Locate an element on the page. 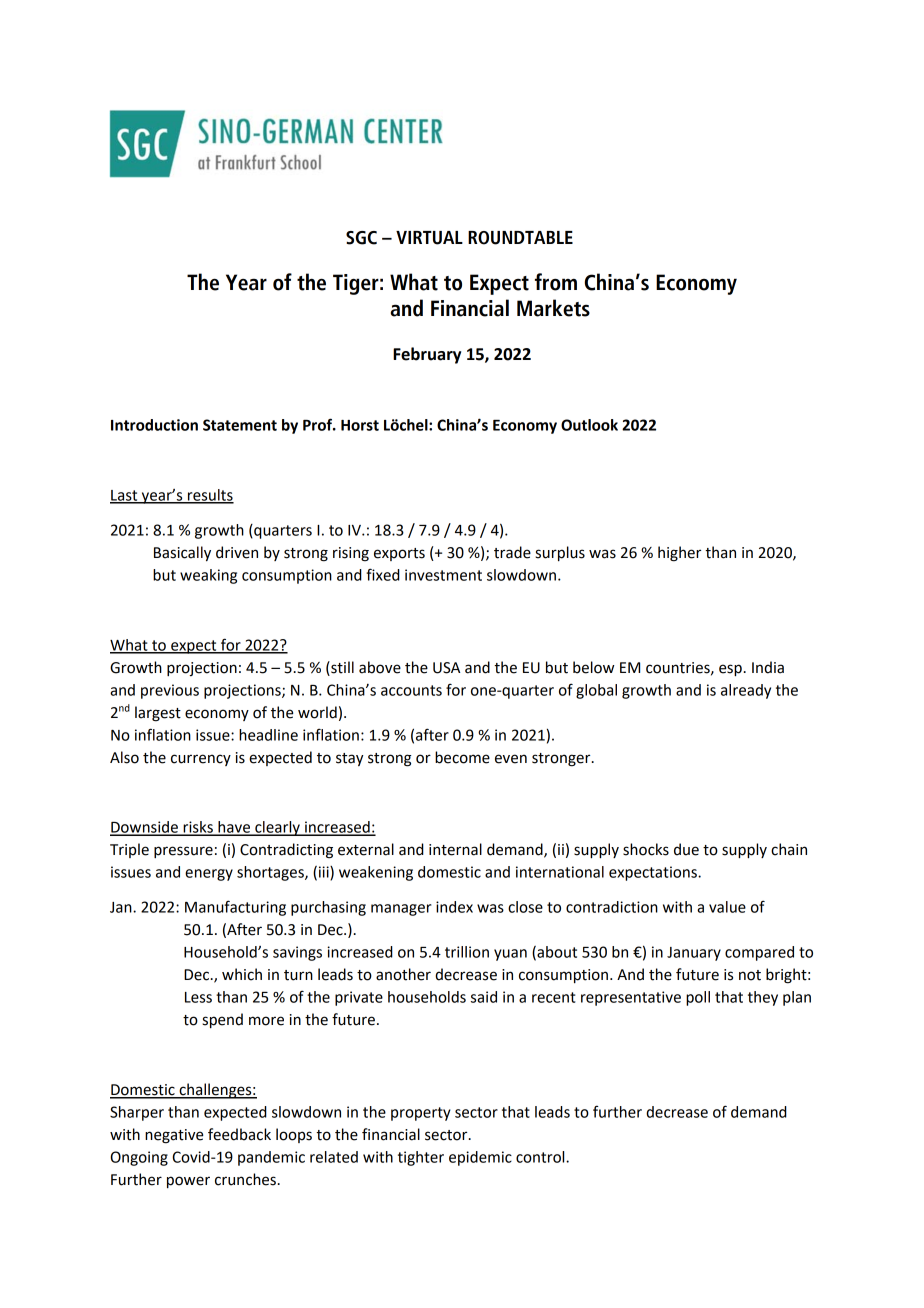  trillion is located at coordinates (467, 952).
